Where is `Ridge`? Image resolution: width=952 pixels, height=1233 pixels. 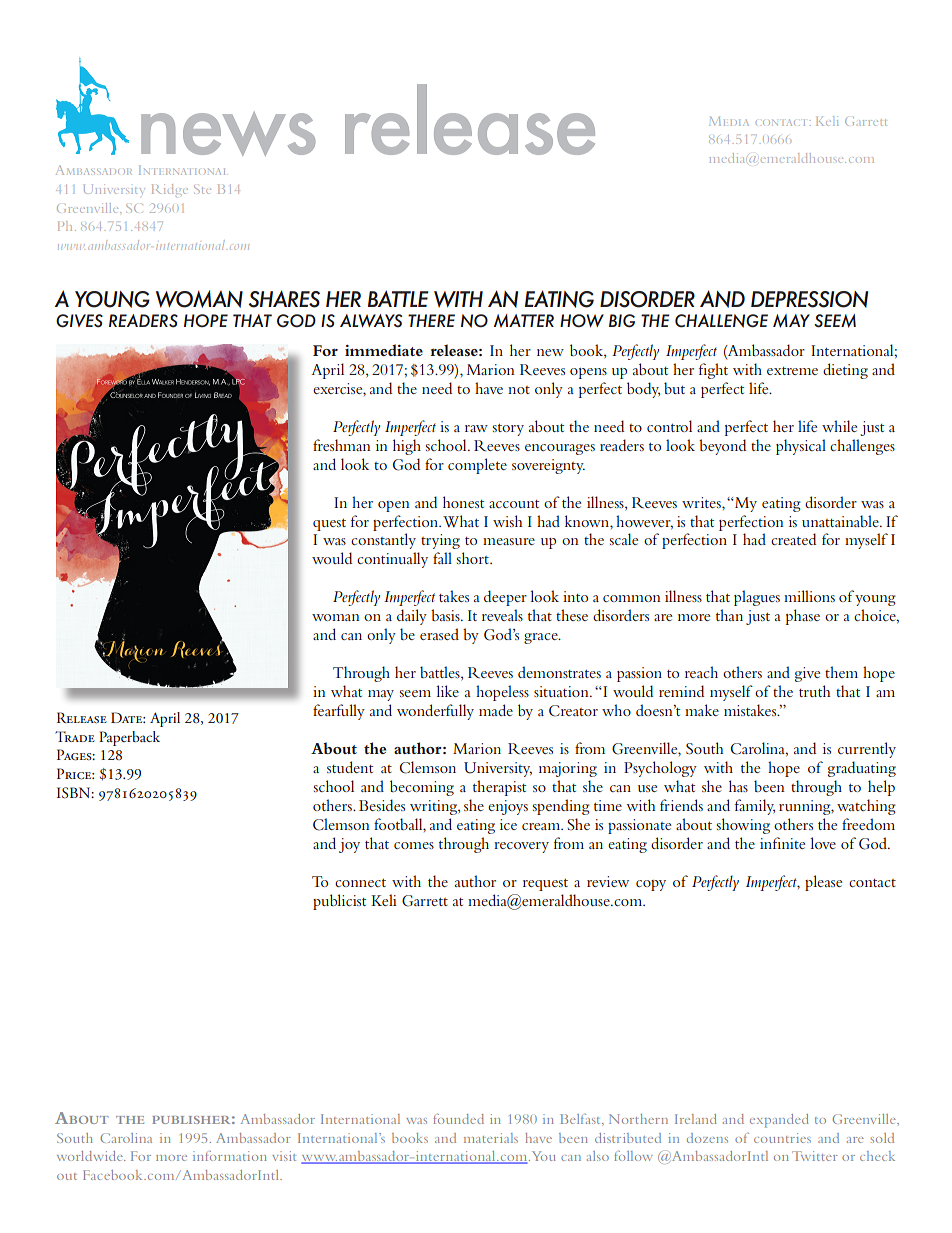 Ridge is located at coordinates (170, 189).
